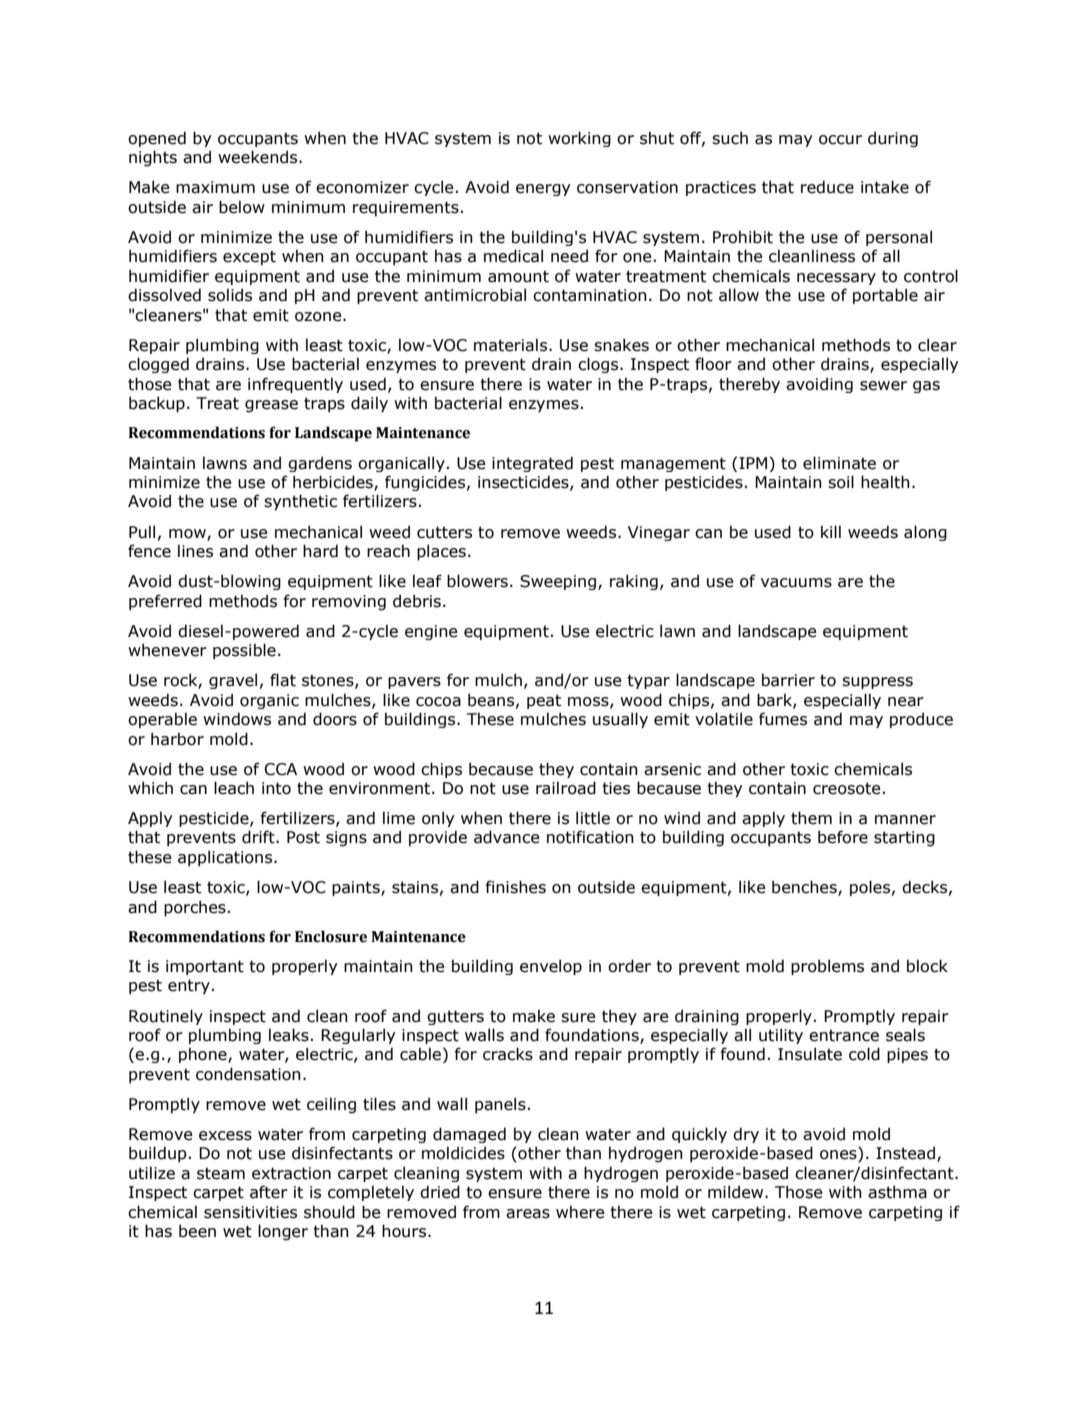  Describe the element at coordinates (283, 680) in the document. I see `flat` at that location.
